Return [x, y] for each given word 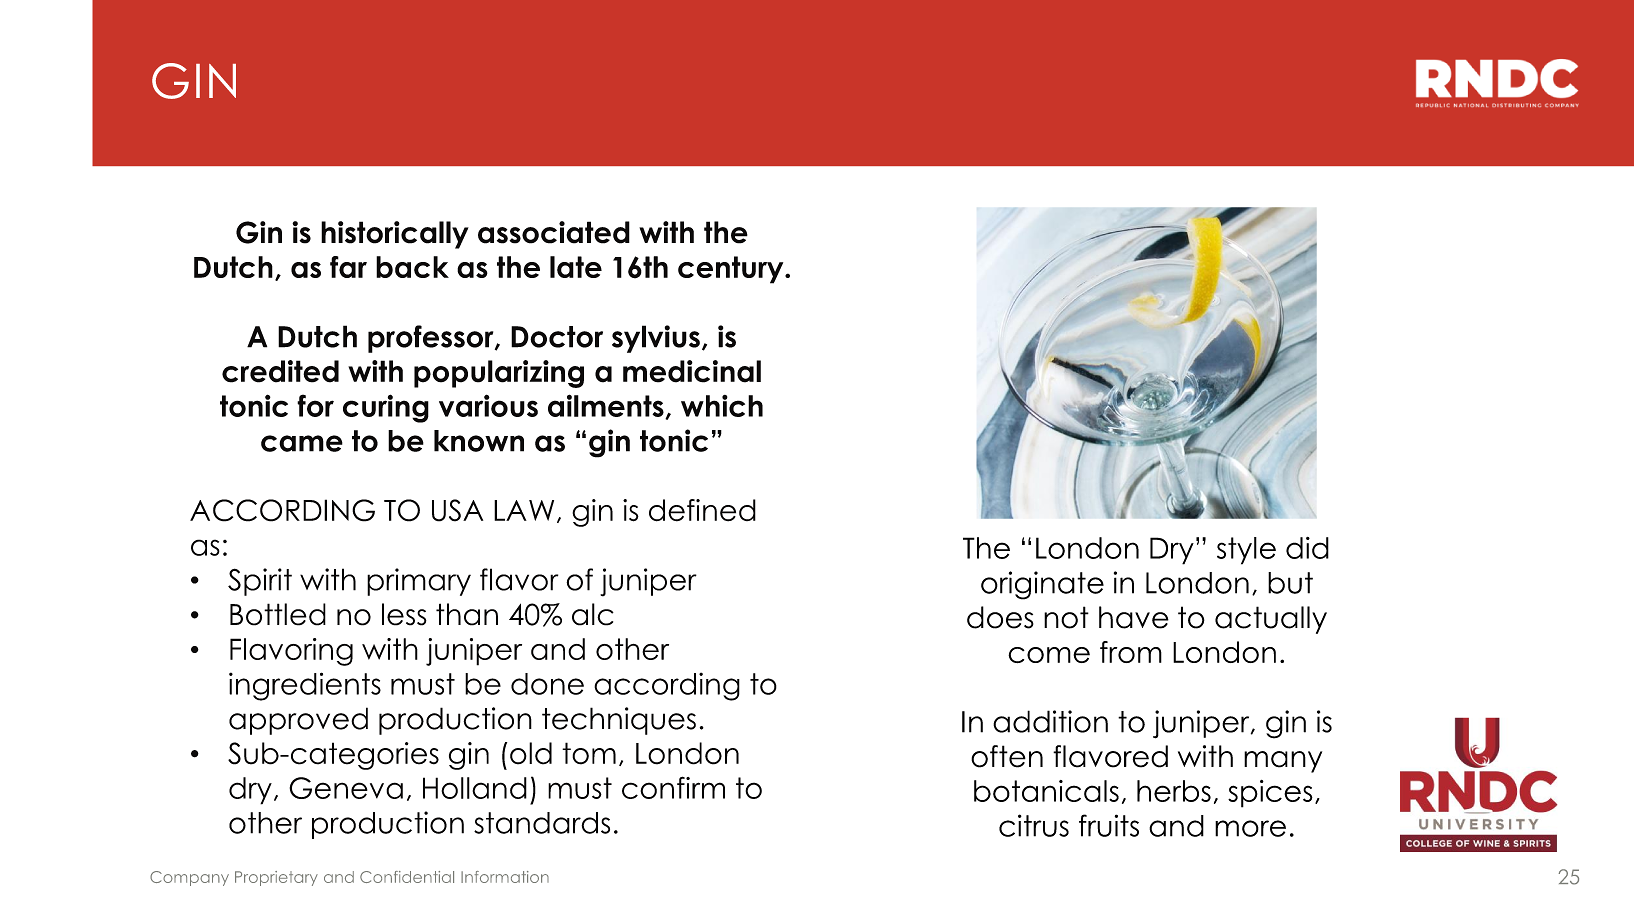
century [732, 270]
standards [542, 823]
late [576, 267]
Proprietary [276, 878]
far [348, 267]
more [1250, 828]
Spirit [260, 582]
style [1246, 551]
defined [702, 510]
